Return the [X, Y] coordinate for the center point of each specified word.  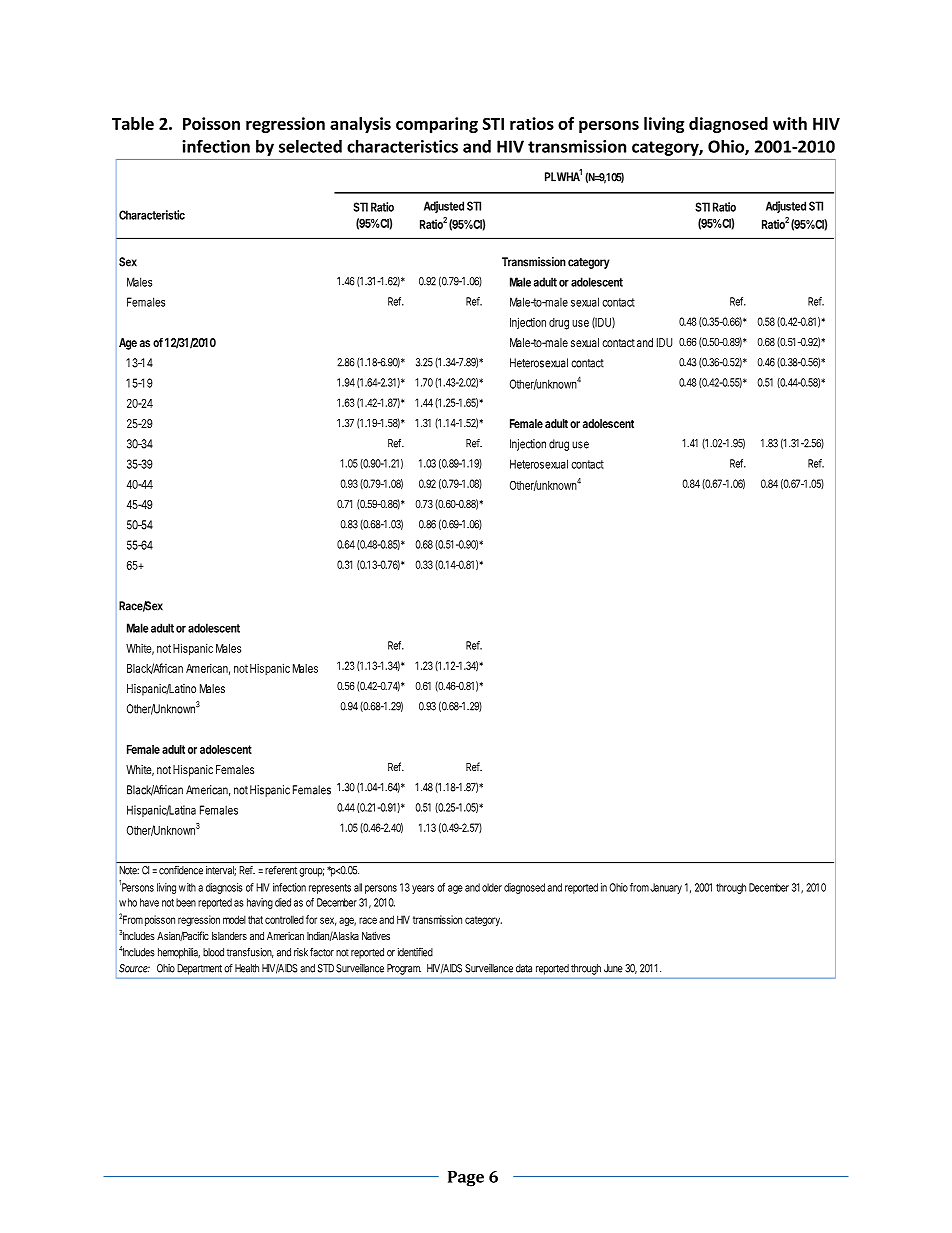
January [666, 888]
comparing [437, 125]
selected [310, 146]
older [492, 887]
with [790, 123]
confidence [181, 870]
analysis [360, 125]
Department [200, 969]
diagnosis [224, 888]
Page [466, 1179]
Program [404, 969]
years [423, 889]
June [613, 968]
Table [133, 123]
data [524, 968]
